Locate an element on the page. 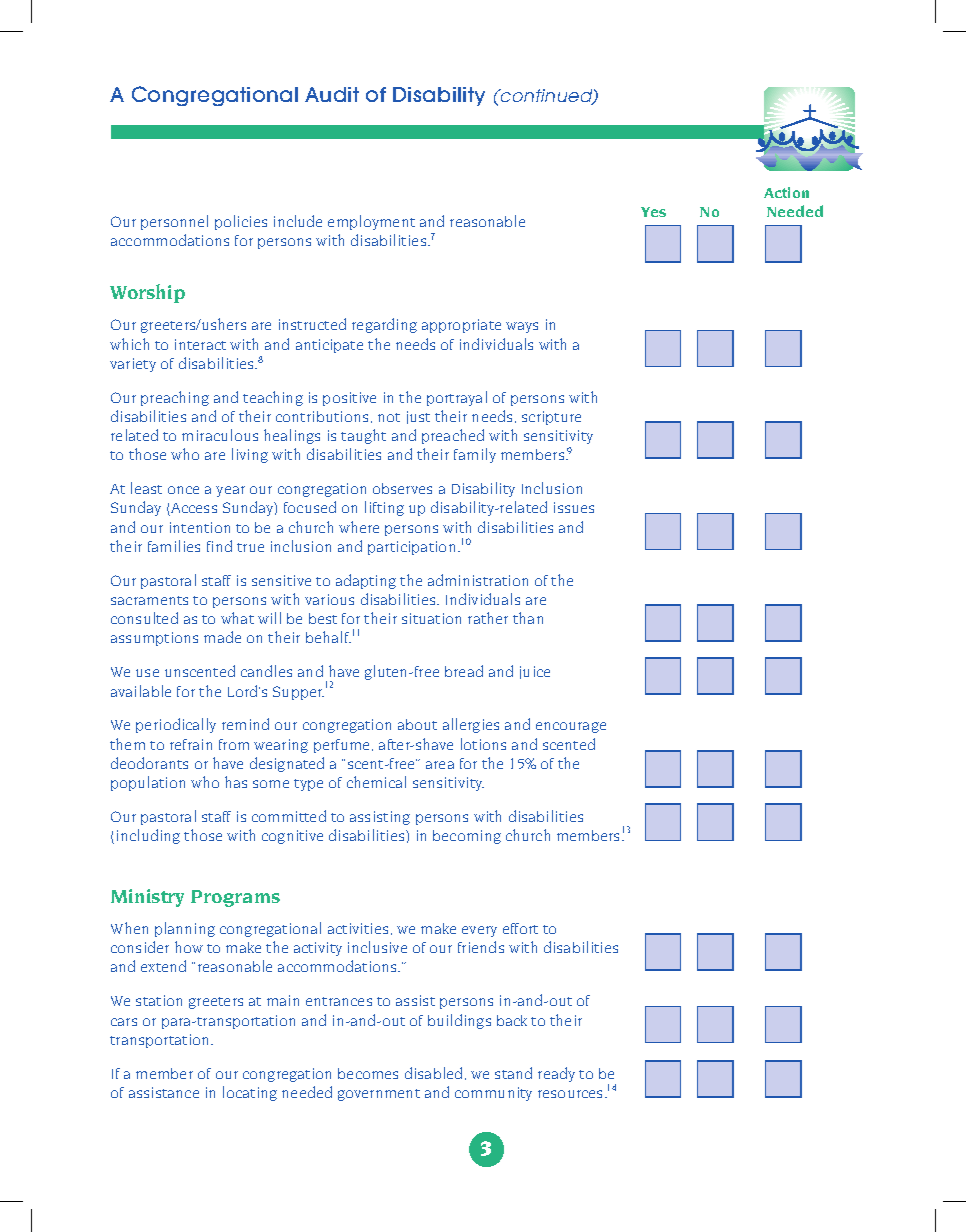 The height and width of the page is (1232, 966). issues is located at coordinates (574, 507).
